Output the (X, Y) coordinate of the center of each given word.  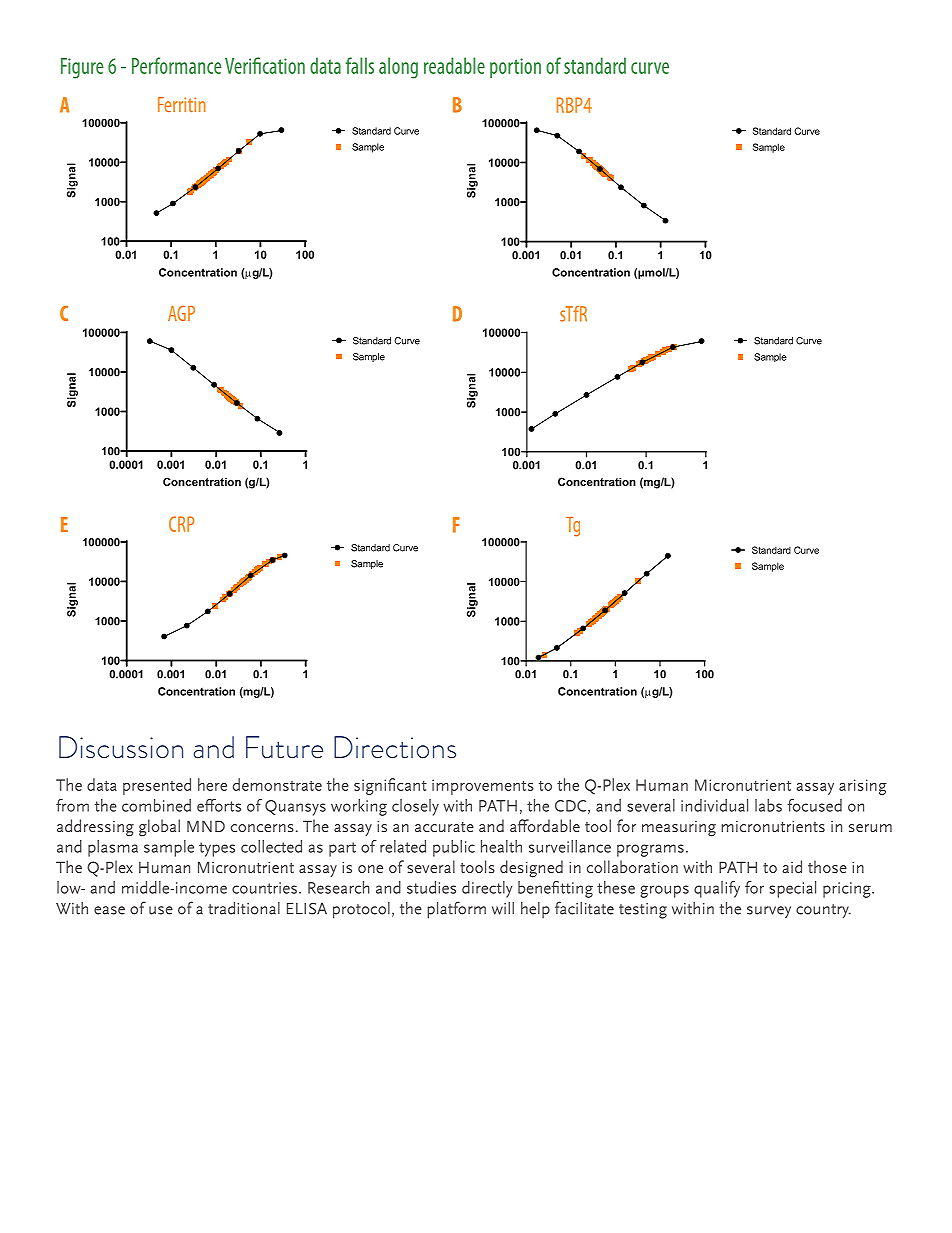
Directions (395, 747)
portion (515, 68)
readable (454, 65)
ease (109, 910)
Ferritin (182, 104)
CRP (181, 524)
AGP (181, 313)
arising (863, 787)
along (398, 68)
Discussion (121, 747)
